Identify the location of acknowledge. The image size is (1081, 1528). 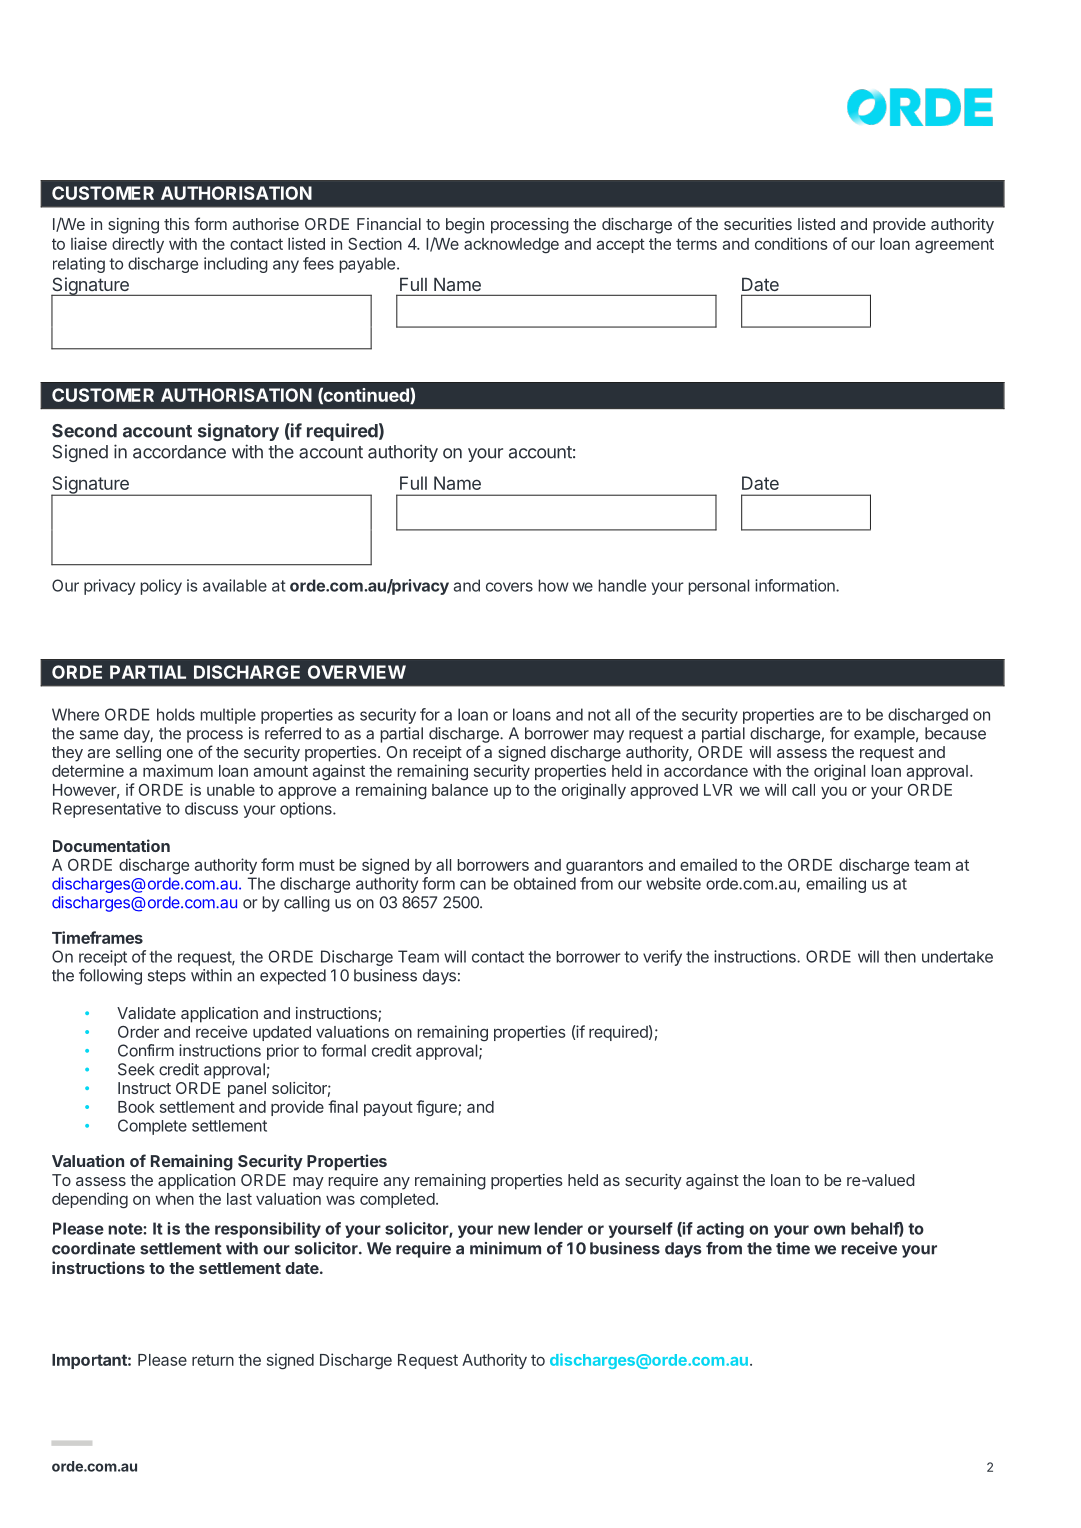
(511, 246).
